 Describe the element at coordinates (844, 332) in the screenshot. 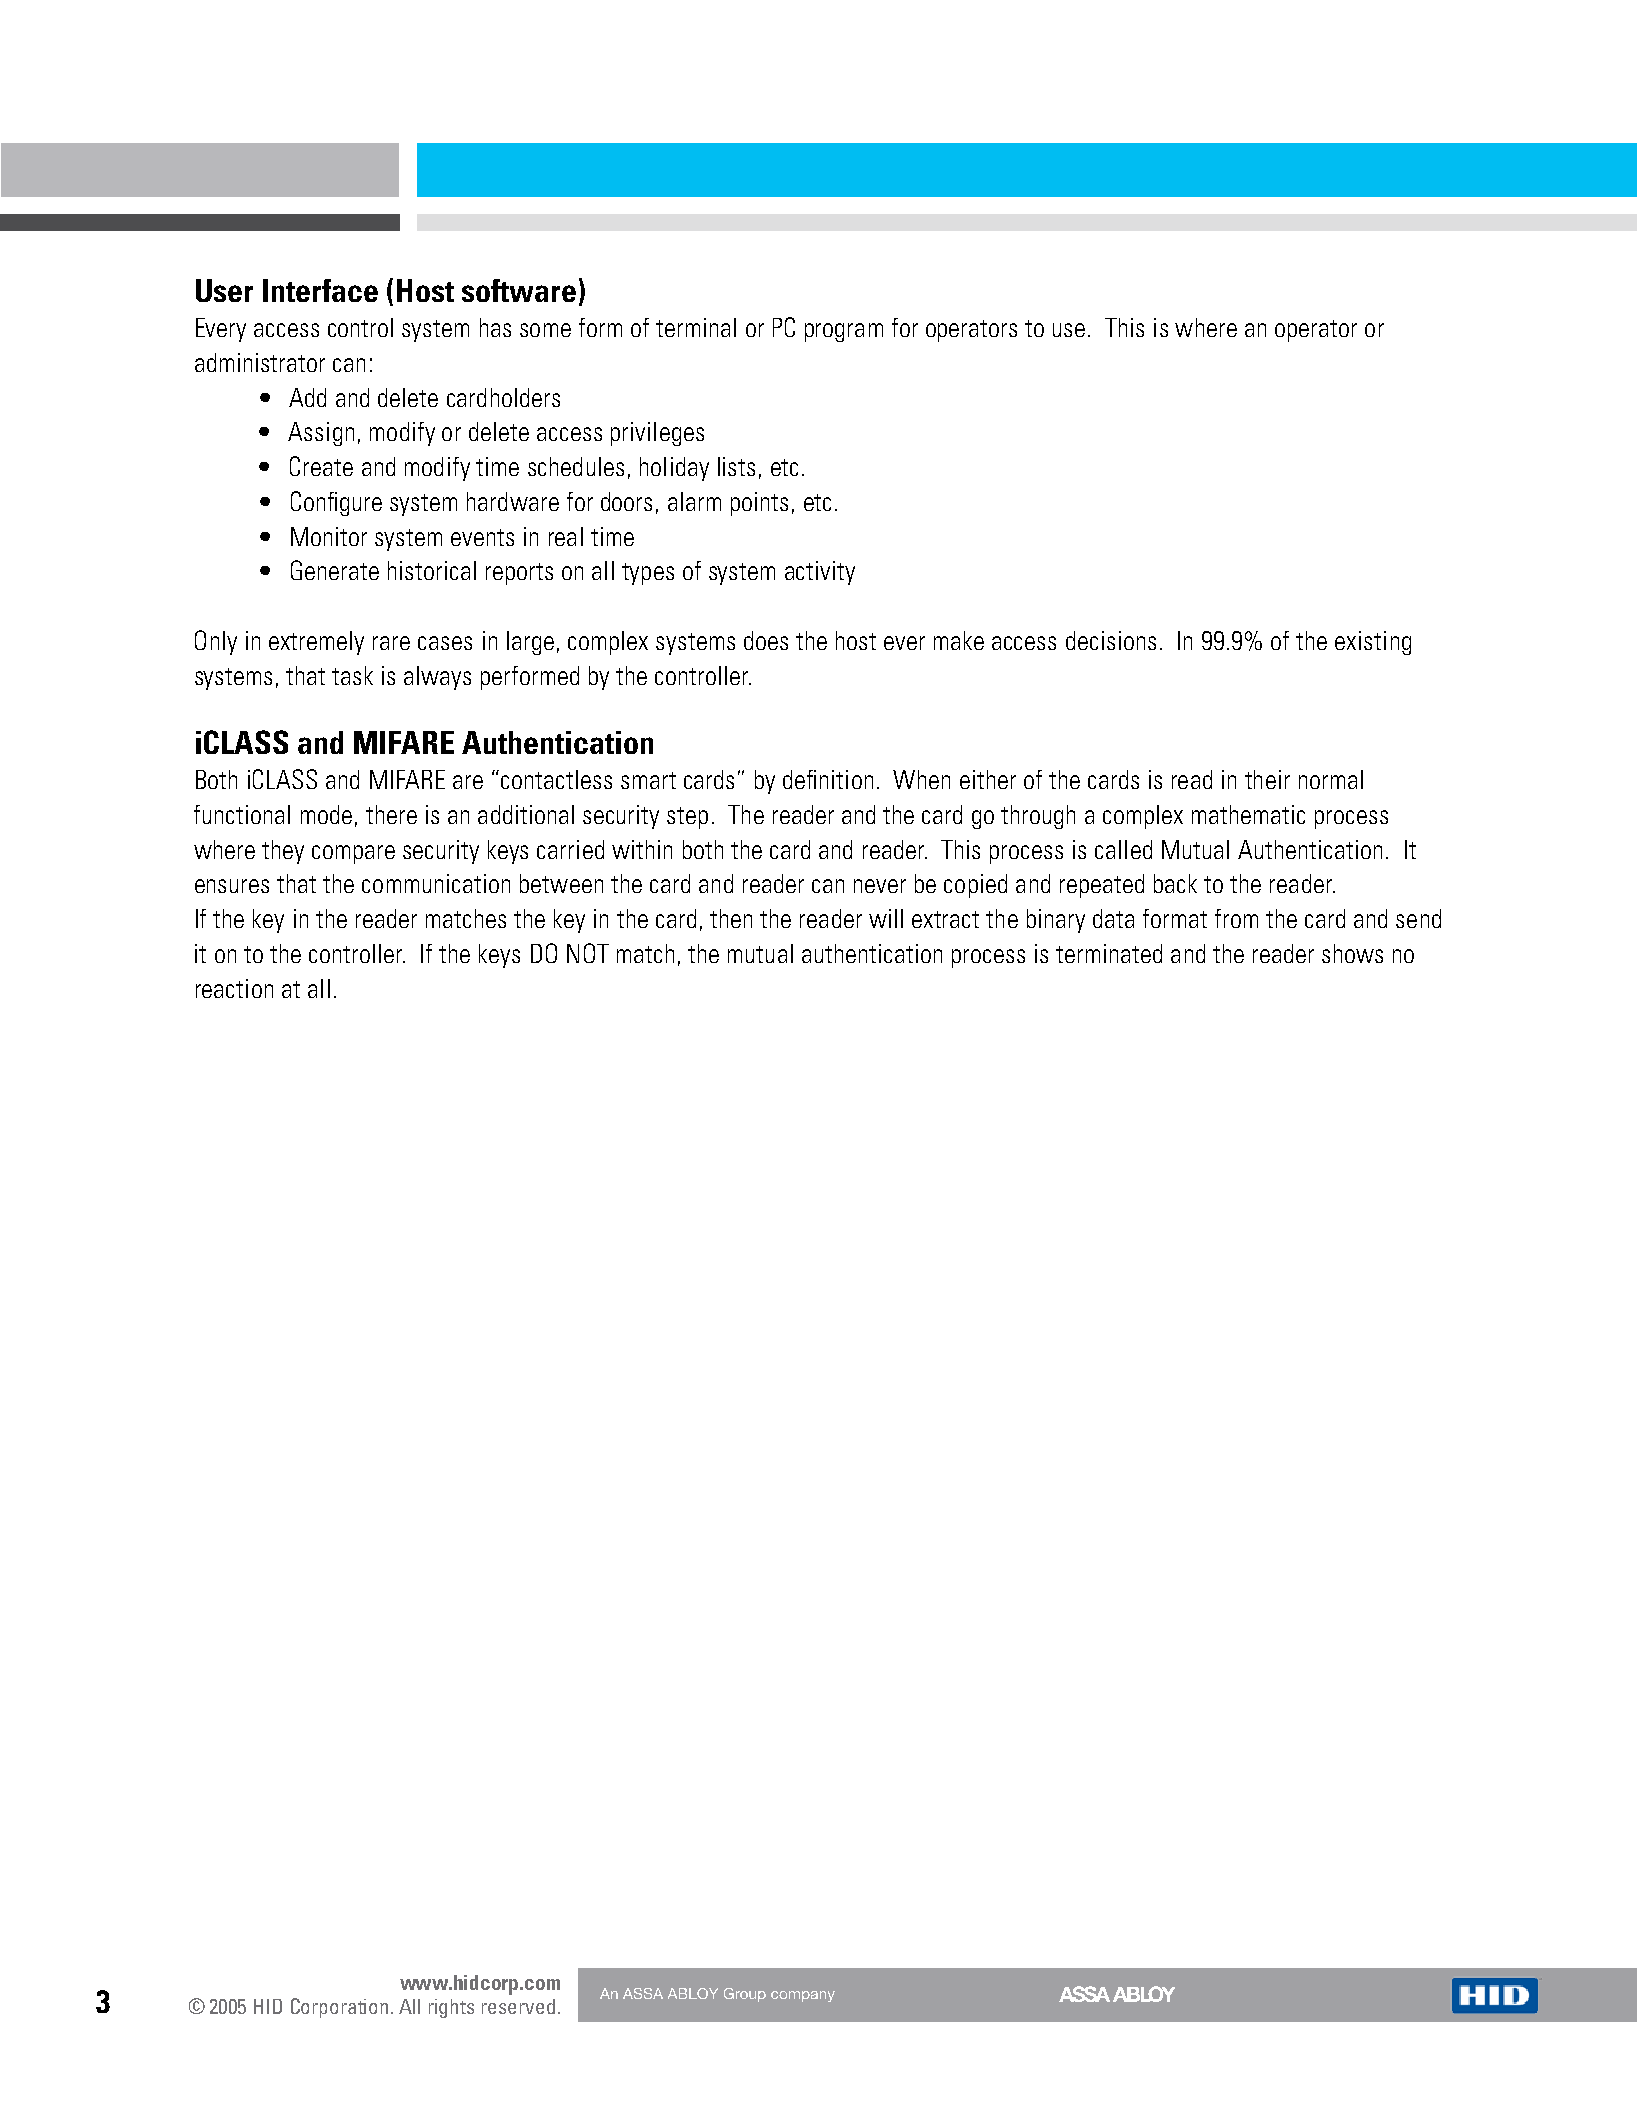

I see `program` at that location.
